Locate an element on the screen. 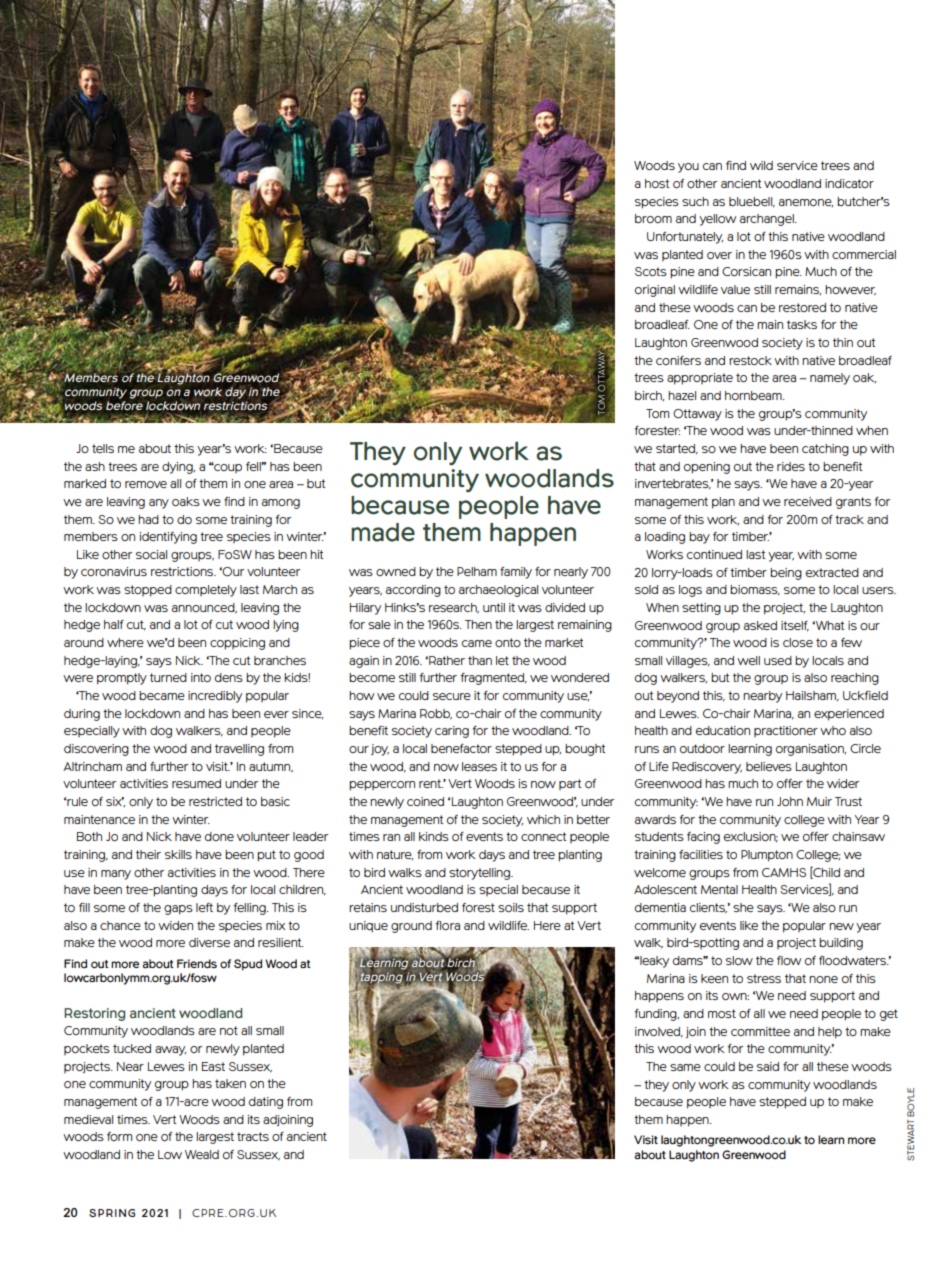  stress is located at coordinates (764, 978).
